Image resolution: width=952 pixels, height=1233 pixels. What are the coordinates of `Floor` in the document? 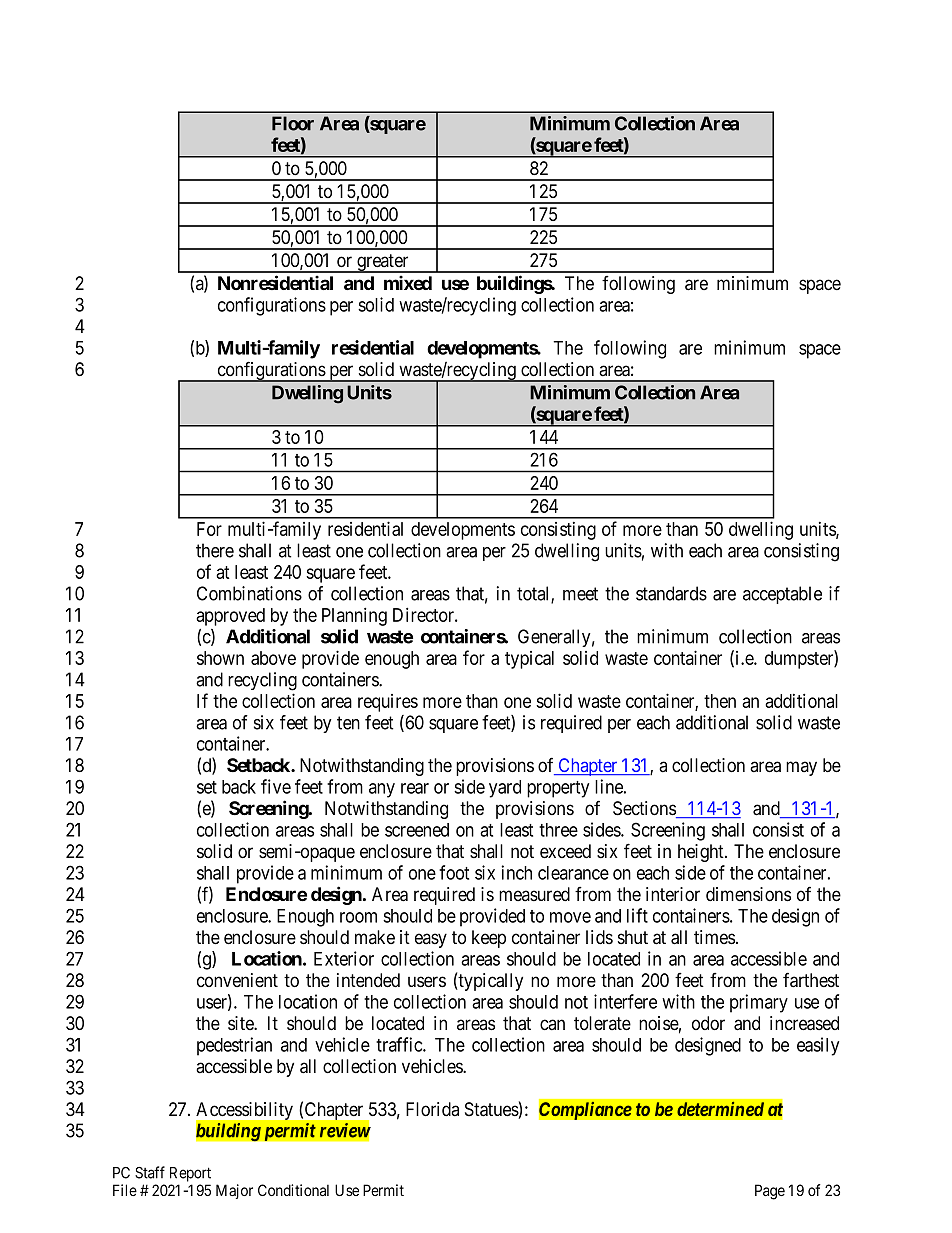 It's located at (293, 123).
